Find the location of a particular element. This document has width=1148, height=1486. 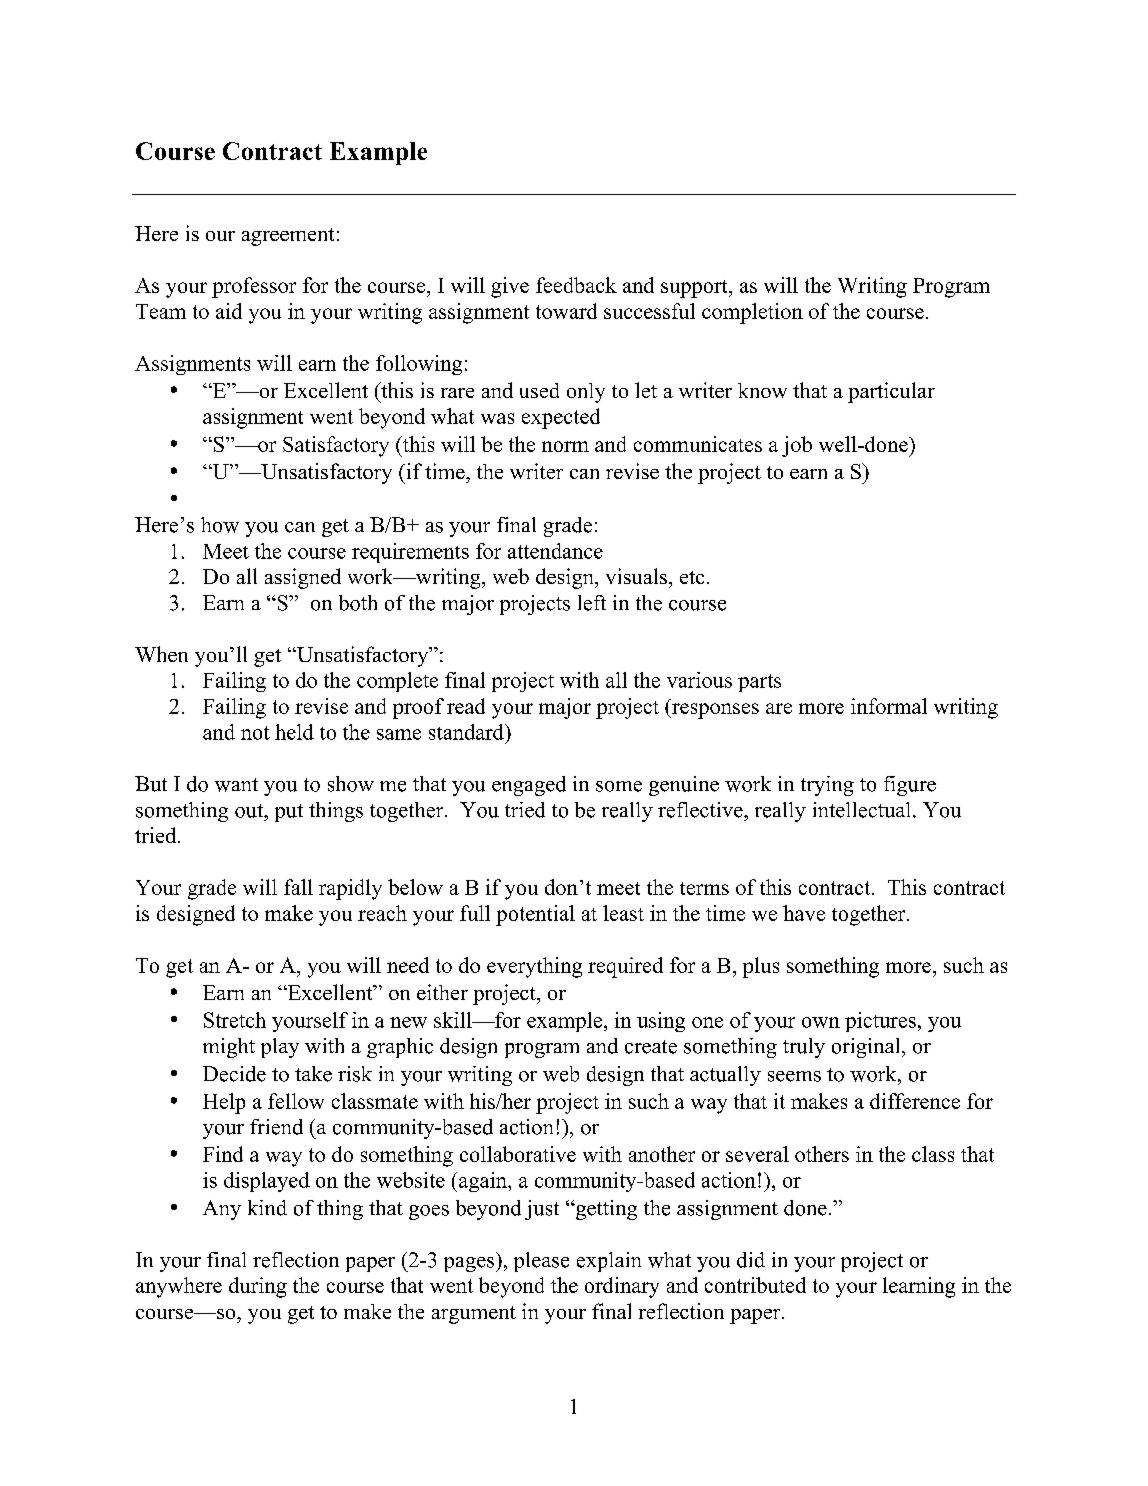

have is located at coordinates (804, 913).
